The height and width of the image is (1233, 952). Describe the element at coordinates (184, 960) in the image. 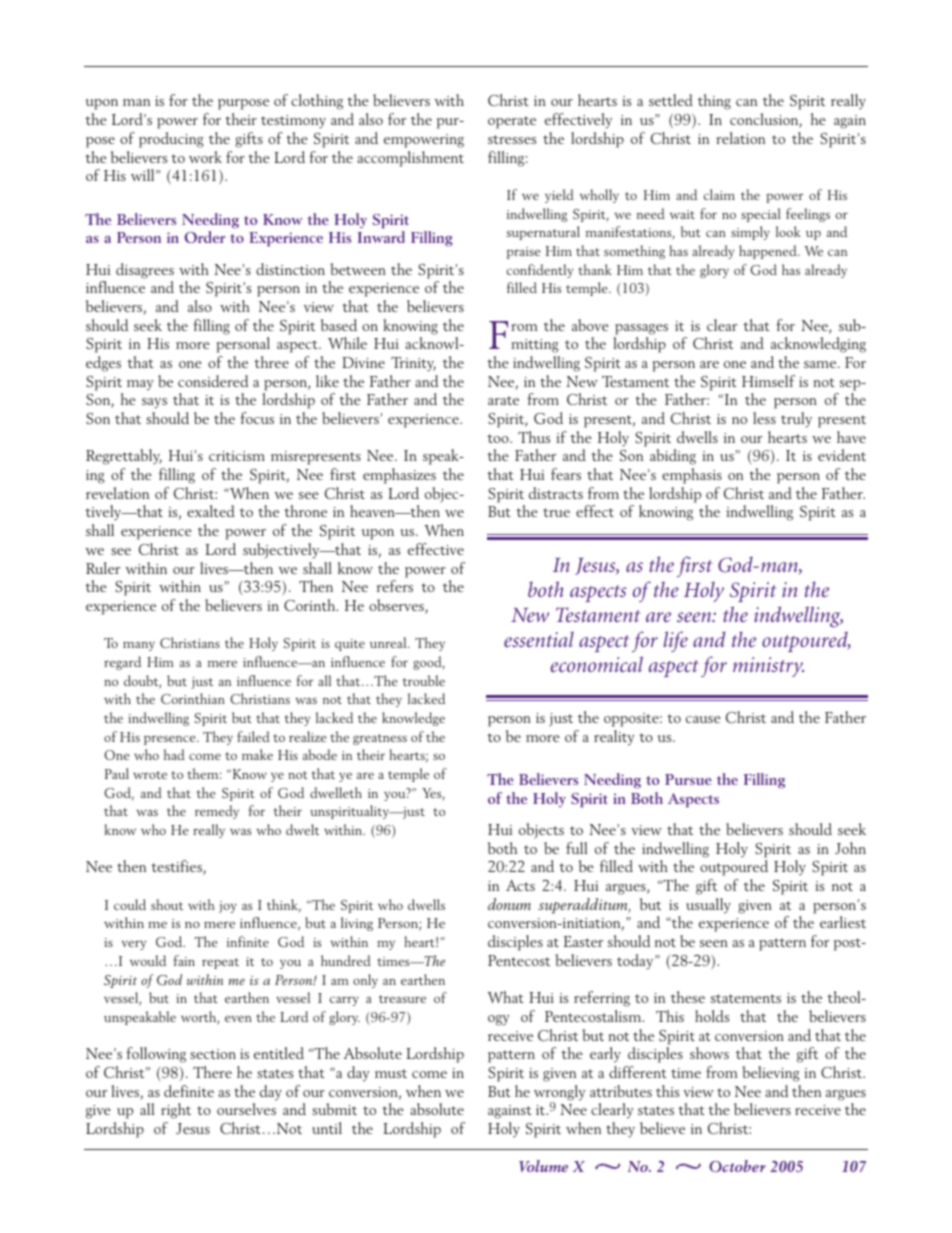

I see `fain` at that location.
